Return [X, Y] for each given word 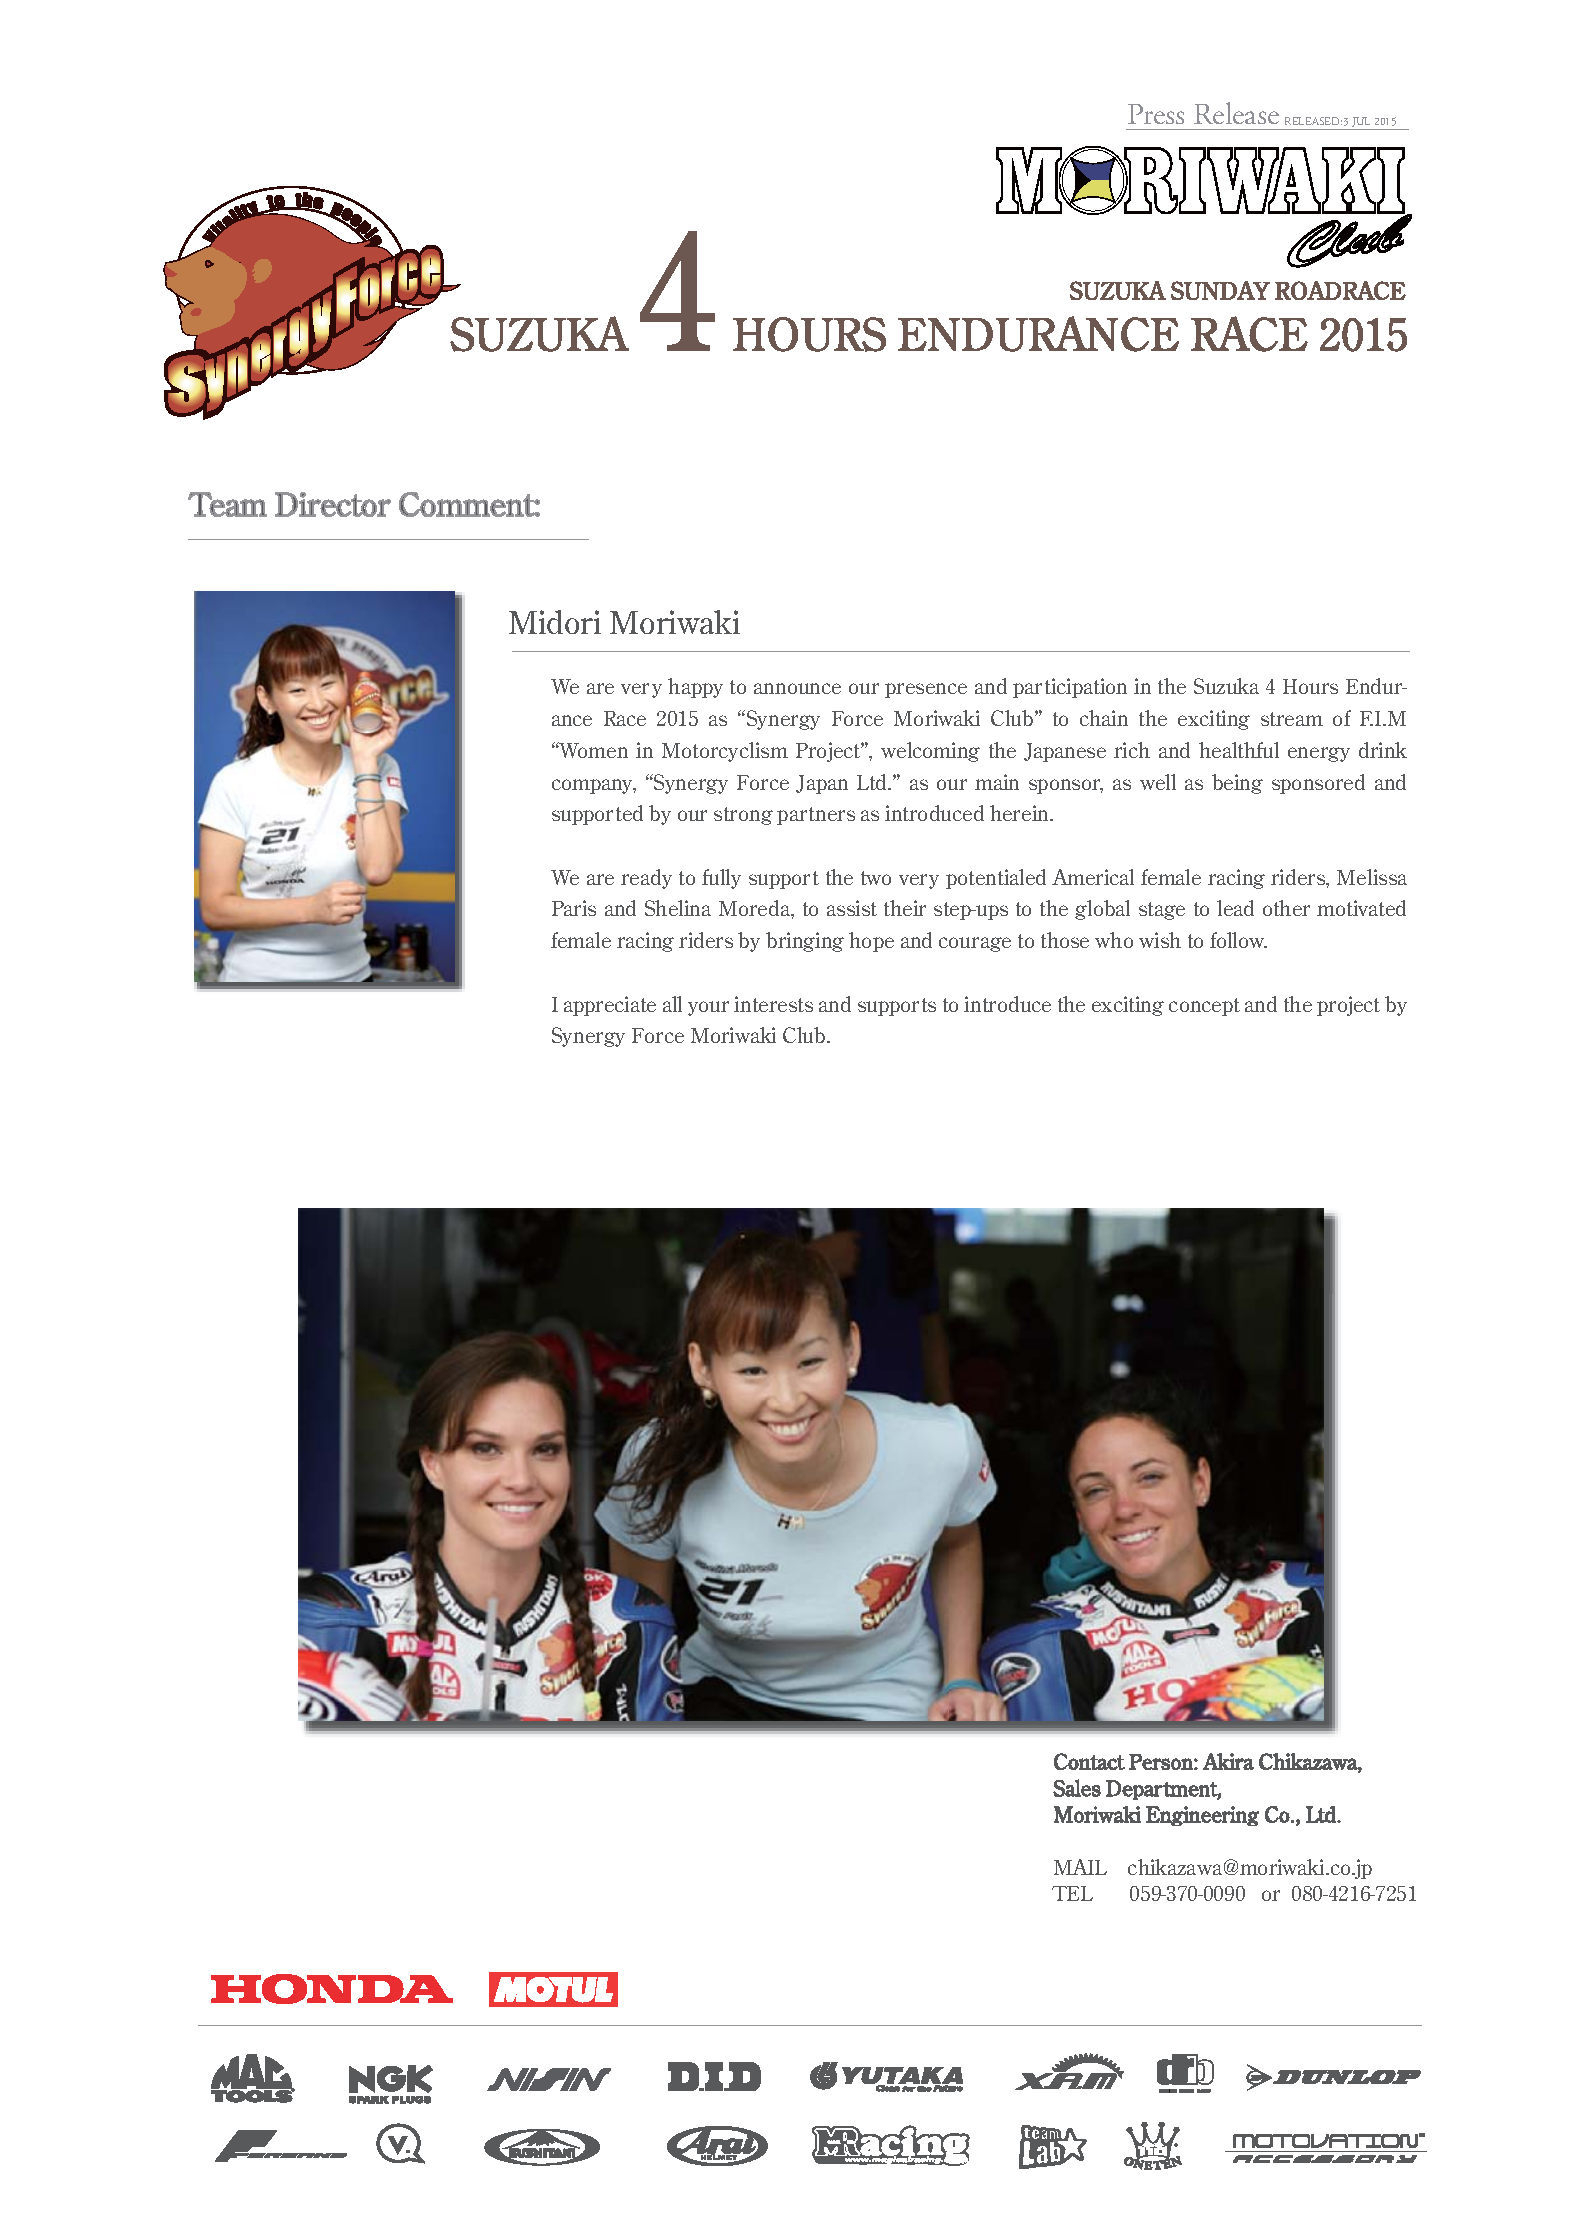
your [708, 1008]
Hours [1310, 686]
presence [926, 690]
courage [975, 944]
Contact [1089, 1761]
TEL [1072, 1893]
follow [1238, 940]
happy [695, 688]
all [672, 1004]
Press [1156, 114]
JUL [1361, 123]
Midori [555, 622]
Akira [1228, 1761]
